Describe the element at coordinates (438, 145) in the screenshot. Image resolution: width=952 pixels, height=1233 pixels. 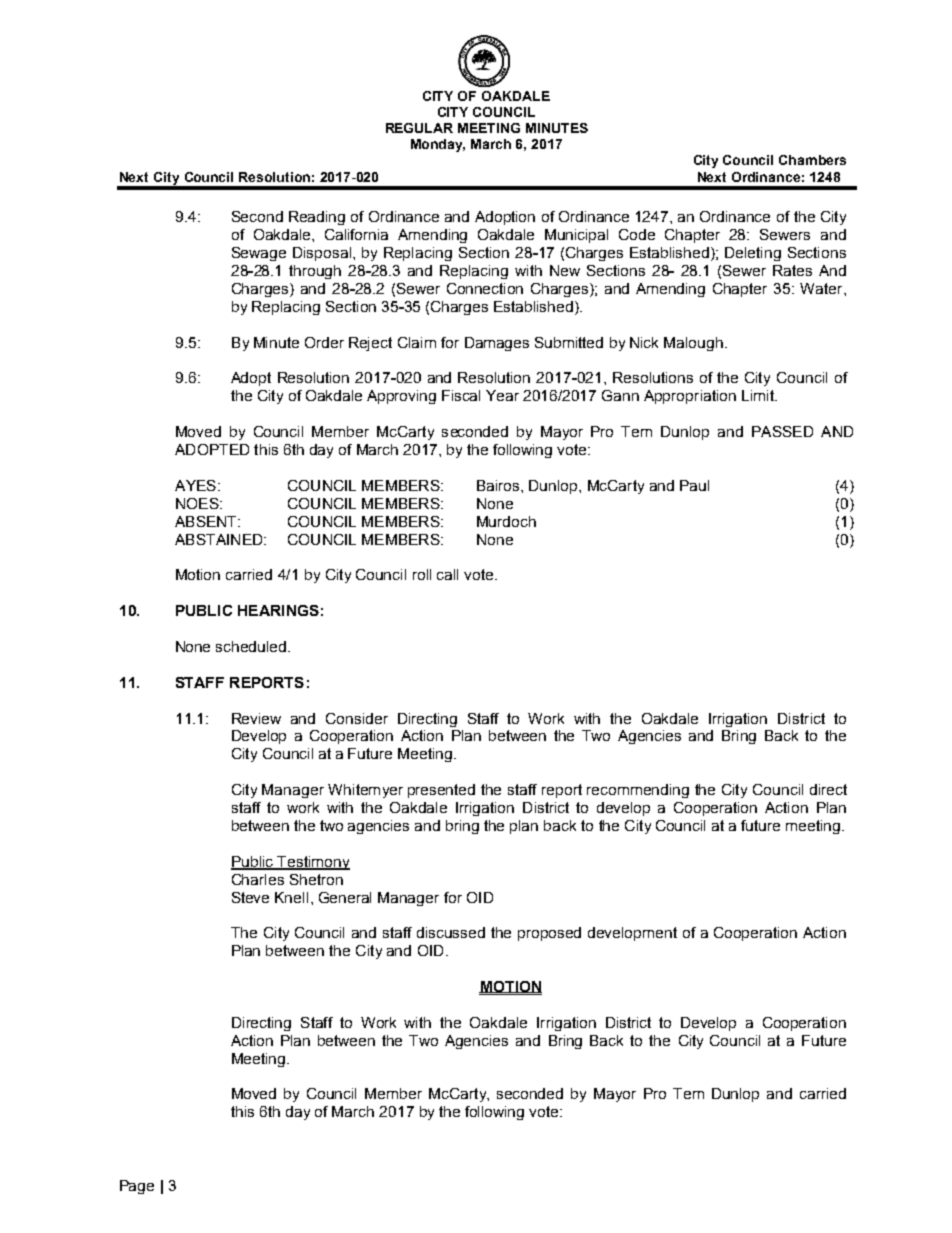
I see `Monday` at that location.
